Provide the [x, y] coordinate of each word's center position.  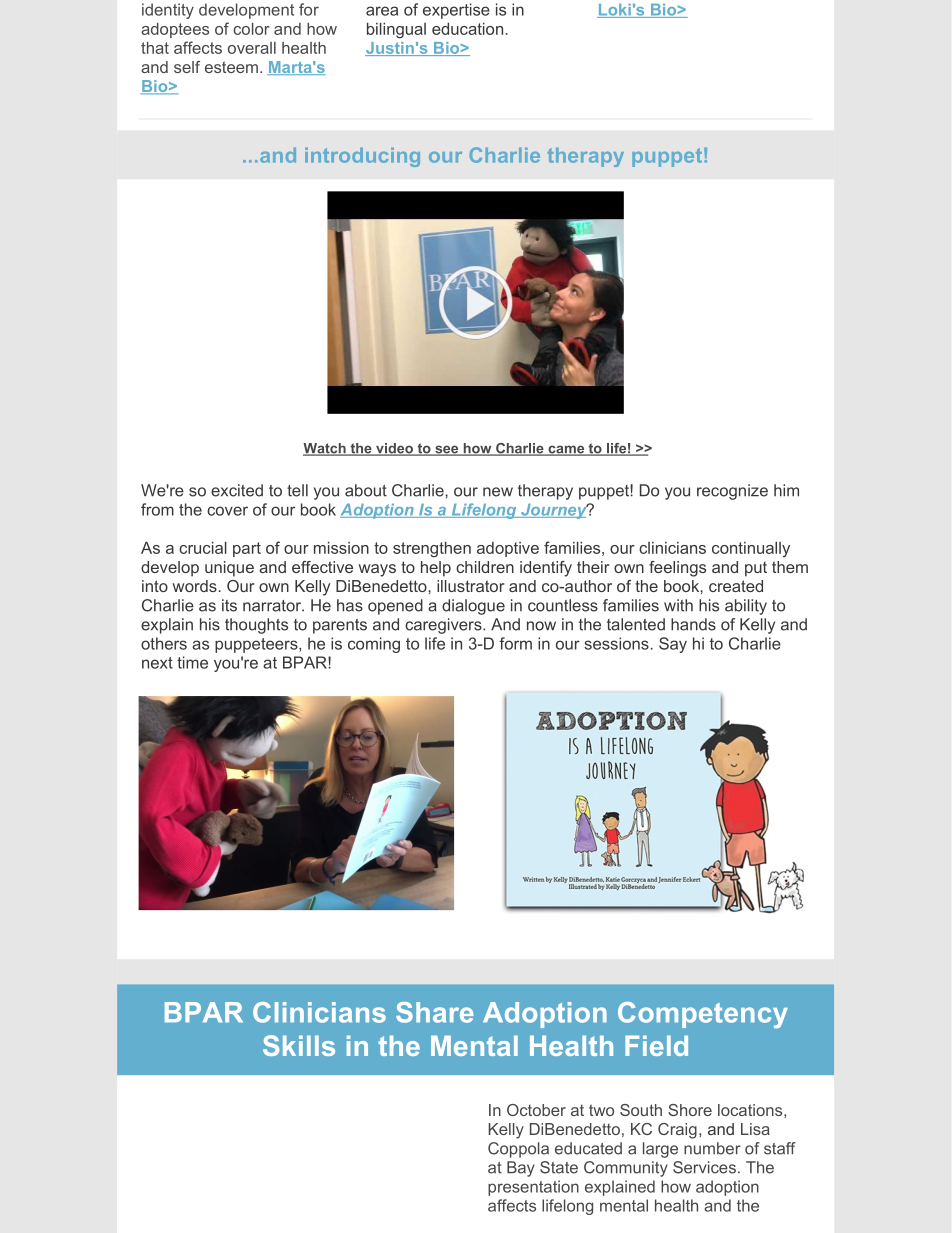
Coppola [518, 1150]
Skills [299, 1045]
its [229, 605]
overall [252, 48]
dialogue [473, 607]
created [736, 586]
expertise [456, 11]
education [467, 29]
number [712, 1148]
